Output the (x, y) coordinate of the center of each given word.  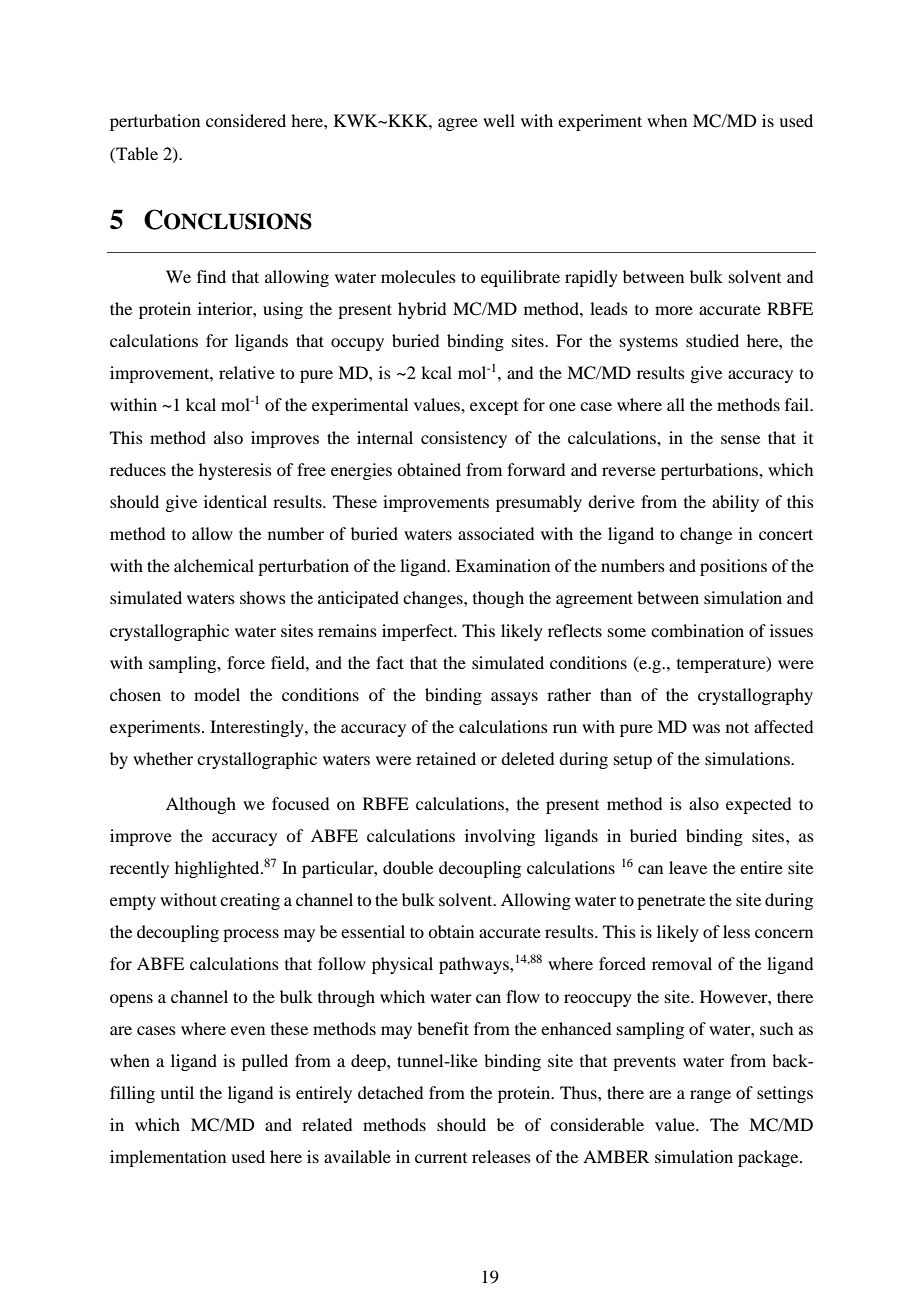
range (710, 1096)
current (441, 1158)
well (499, 120)
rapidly (591, 278)
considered (246, 120)
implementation (168, 1158)
